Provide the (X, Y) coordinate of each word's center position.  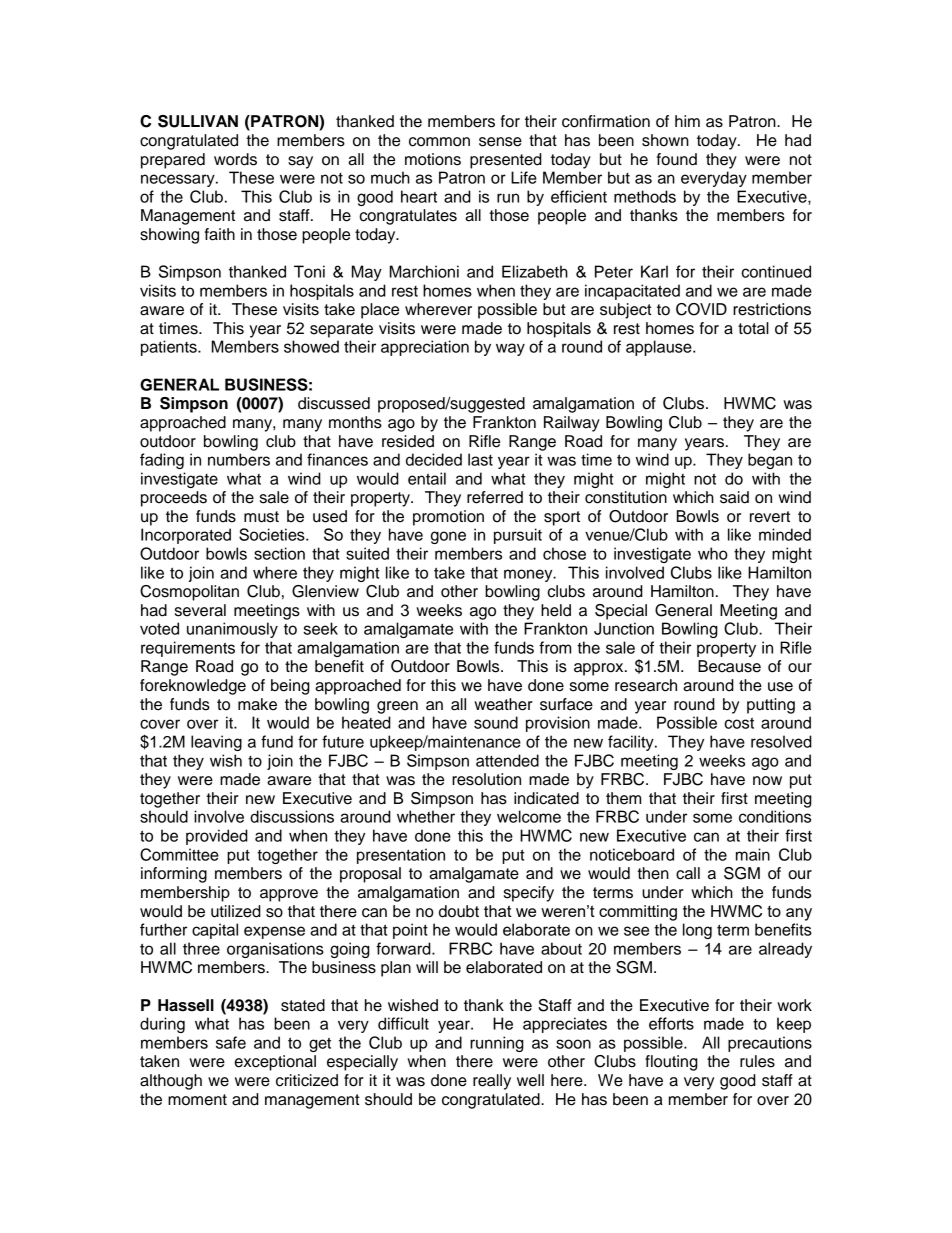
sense (500, 142)
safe (231, 1042)
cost (739, 723)
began (770, 461)
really (492, 1082)
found (677, 159)
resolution (486, 779)
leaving (216, 743)
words (235, 159)
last (480, 459)
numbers (239, 459)
